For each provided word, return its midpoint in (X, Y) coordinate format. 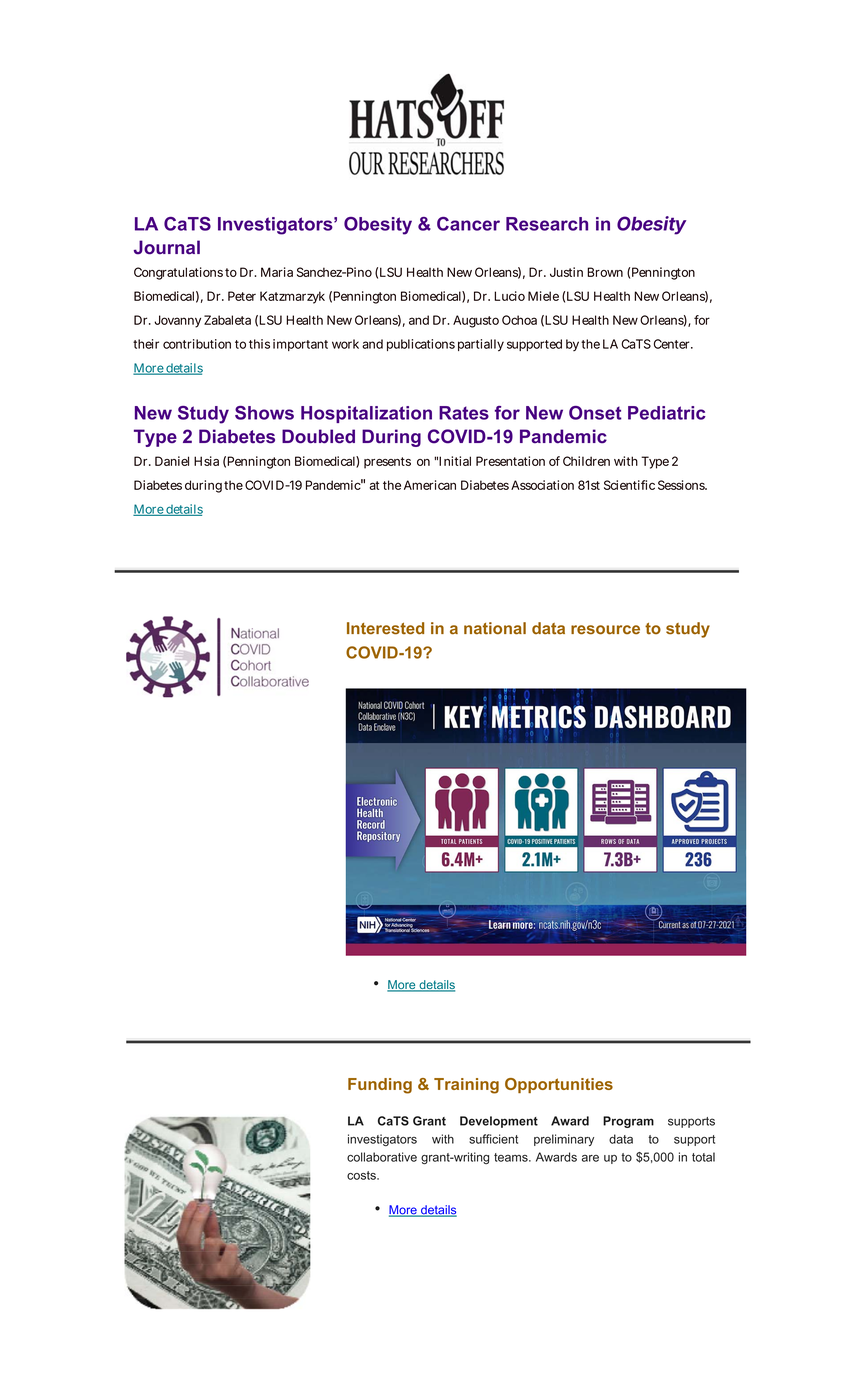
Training (466, 1086)
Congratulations (178, 273)
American (430, 485)
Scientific (629, 485)
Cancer (468, 224)
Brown (605, 272)
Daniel (172, 461)
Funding (380, 1086)
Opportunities (559, 1085)
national (495, 628)
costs (362, 1175)
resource (605, 630)
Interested (385, 628)
